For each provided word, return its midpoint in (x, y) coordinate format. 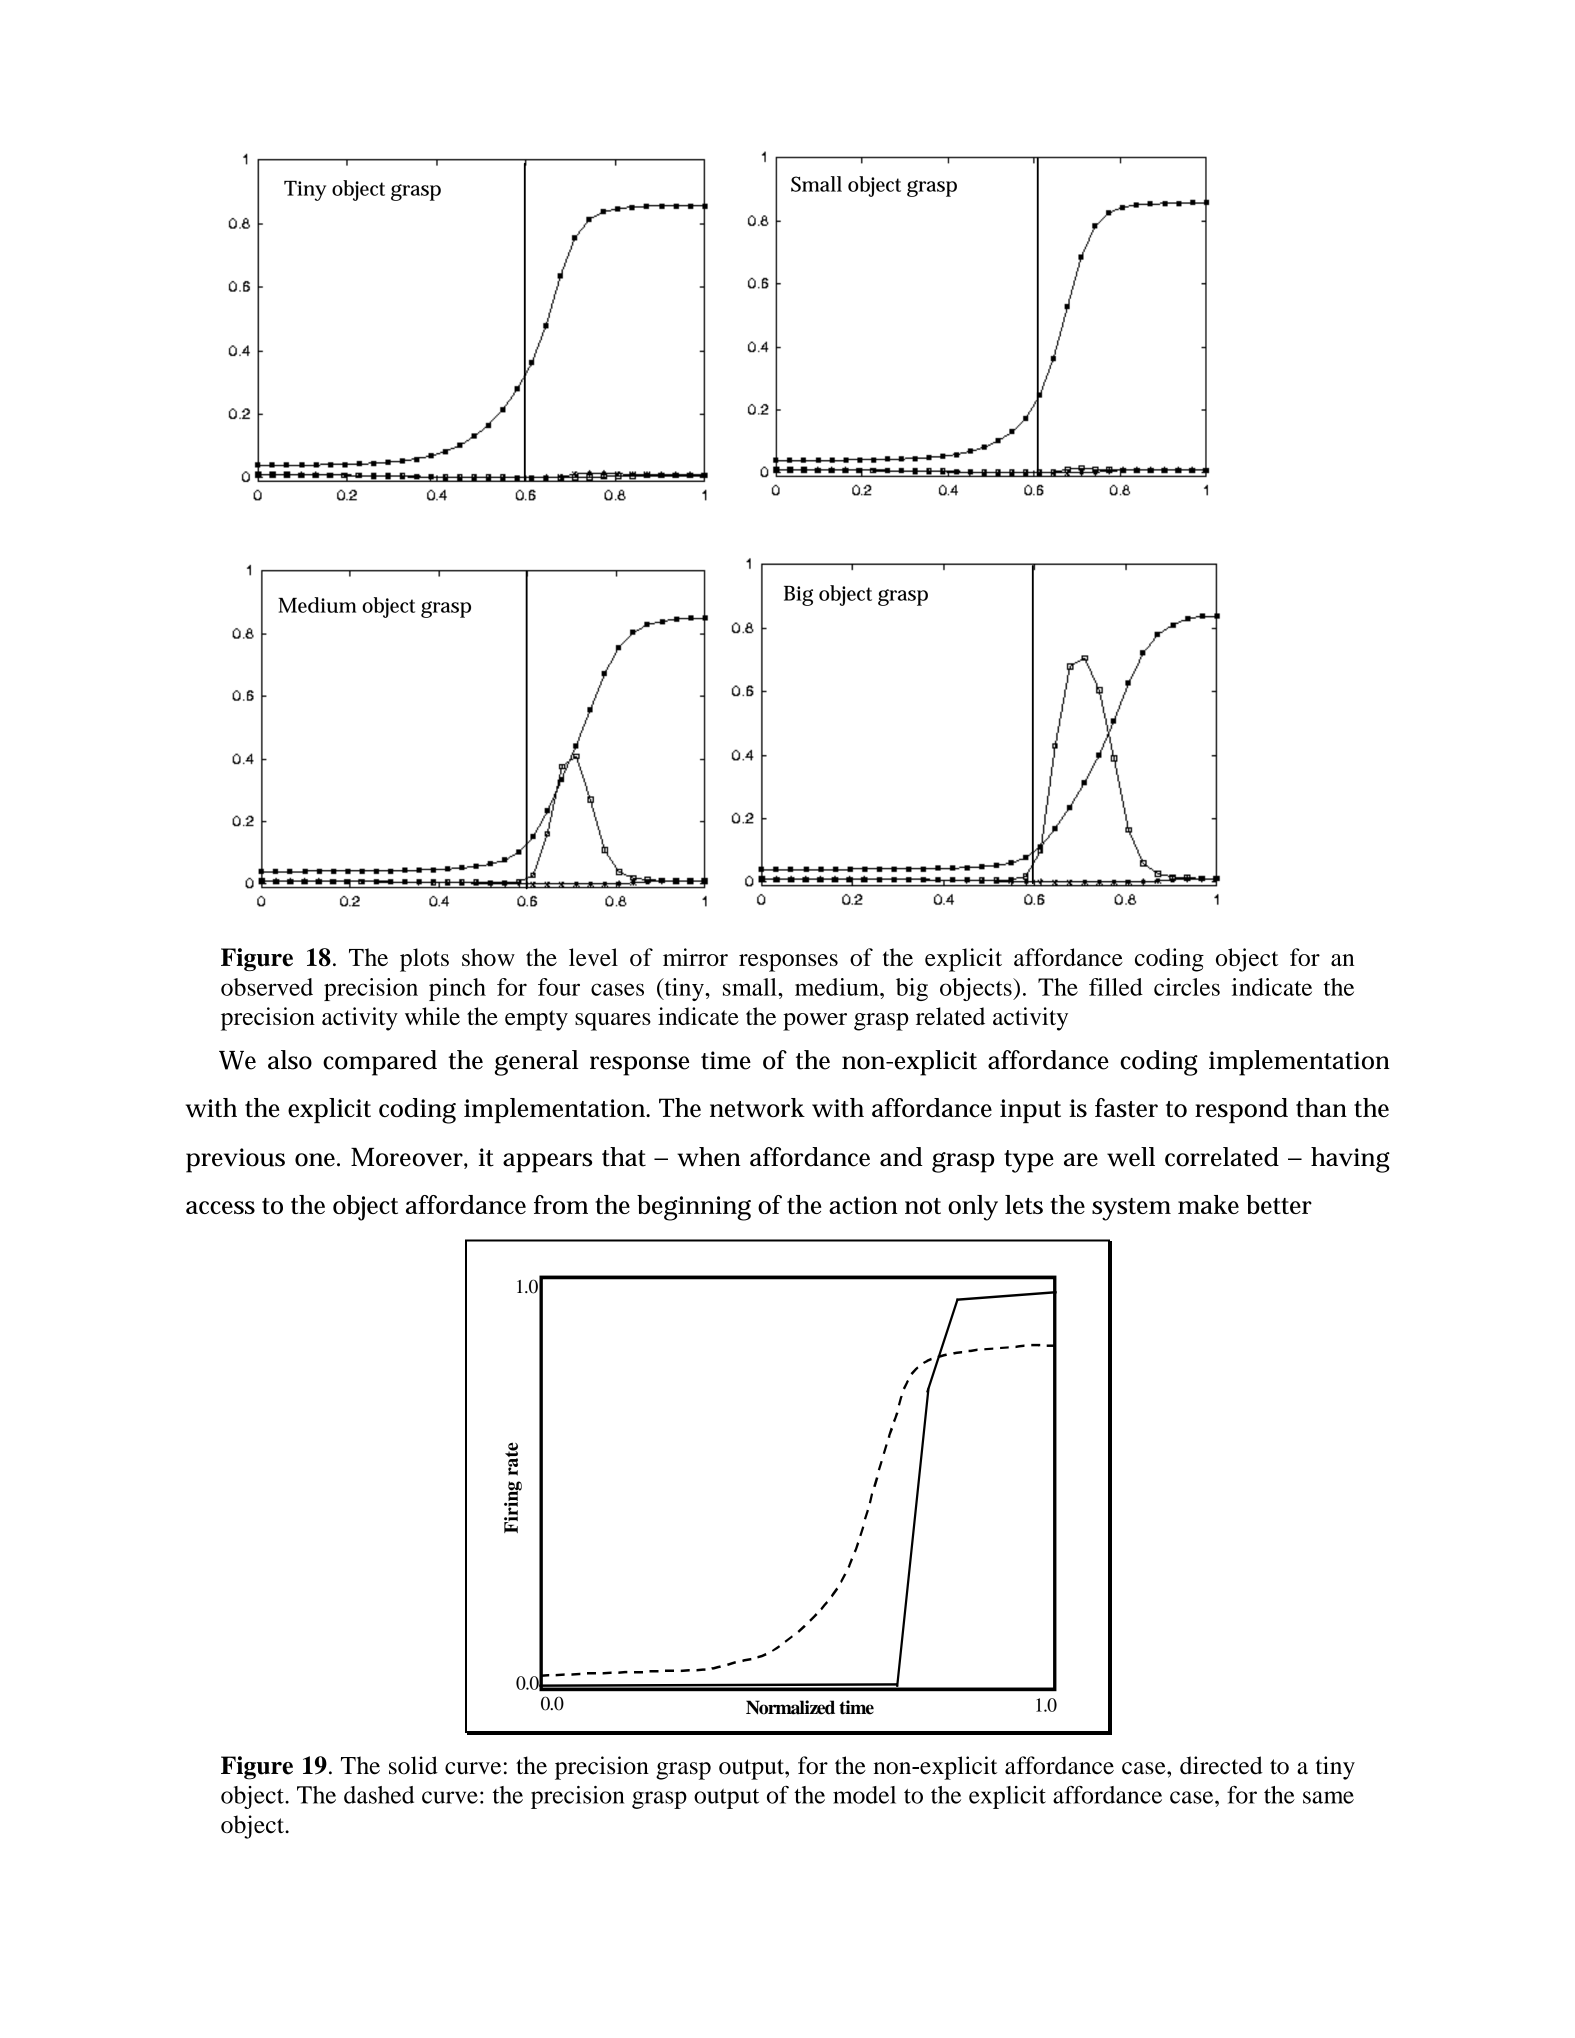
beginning (694, 1208)
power (815, 1022)
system (1131, 1209)
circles (1187, 987)
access (220, 1207)
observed (267, 987)
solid (413, 1765)
